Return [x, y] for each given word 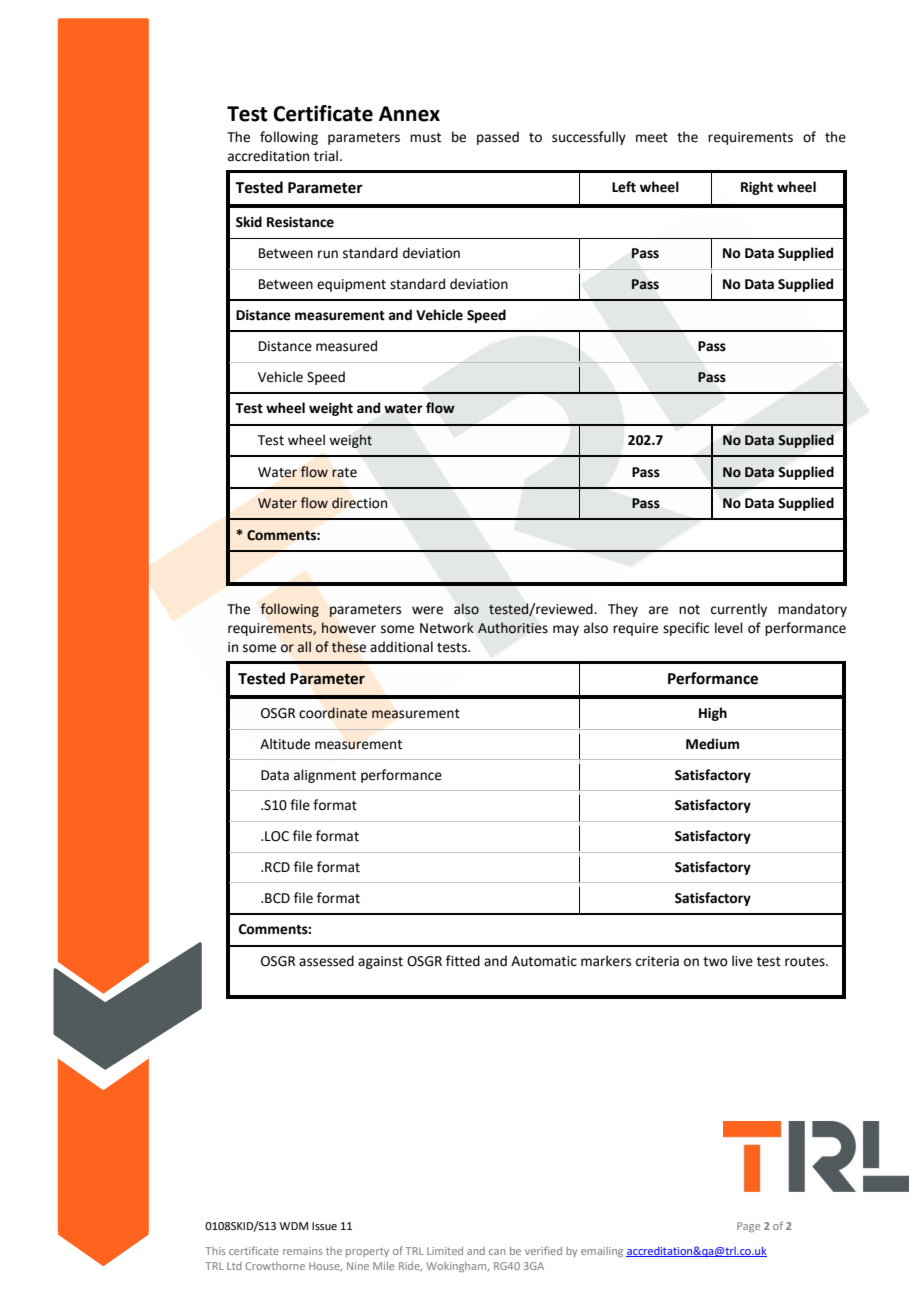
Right [757, 188]
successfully [589, 138]
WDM [293, 1226]
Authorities [513, 628]
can [497, 1252]
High [713, 714]
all [304, 647]
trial [326, 156]
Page [748, 1227]
